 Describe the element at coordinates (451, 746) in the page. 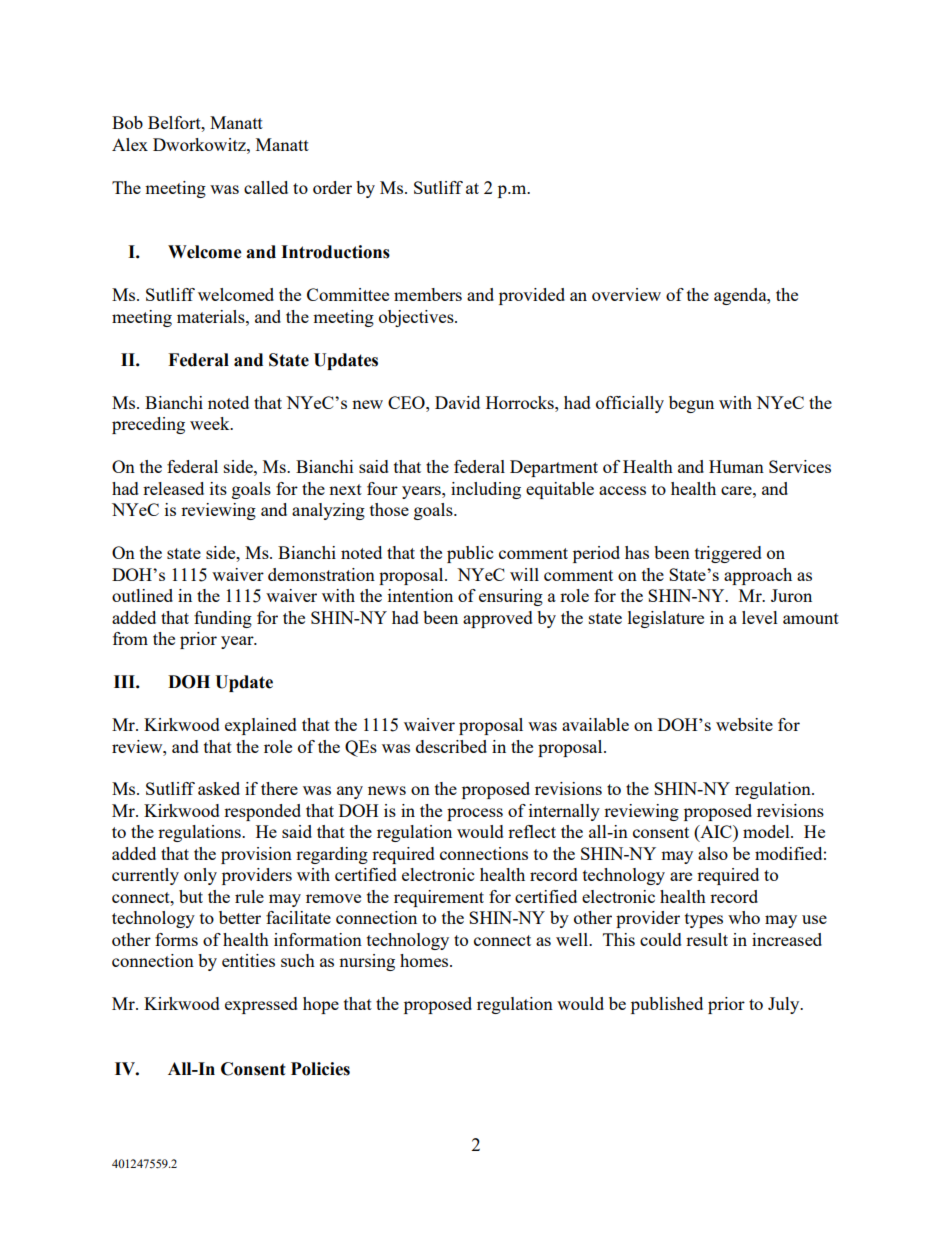

I see `described` at that location.
